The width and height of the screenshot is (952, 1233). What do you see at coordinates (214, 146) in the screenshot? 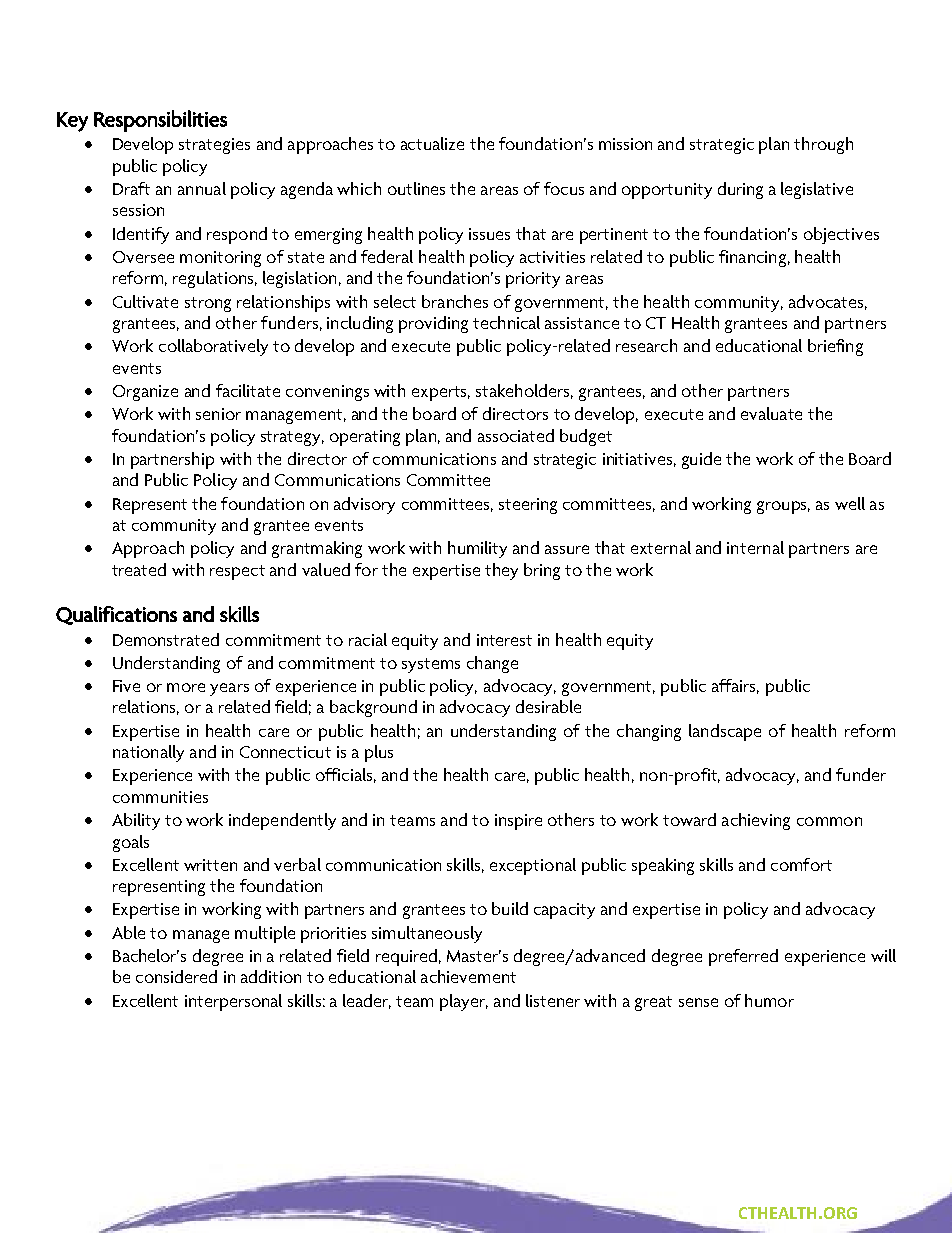
I see `strategies` at bounding box center [214, 146].
